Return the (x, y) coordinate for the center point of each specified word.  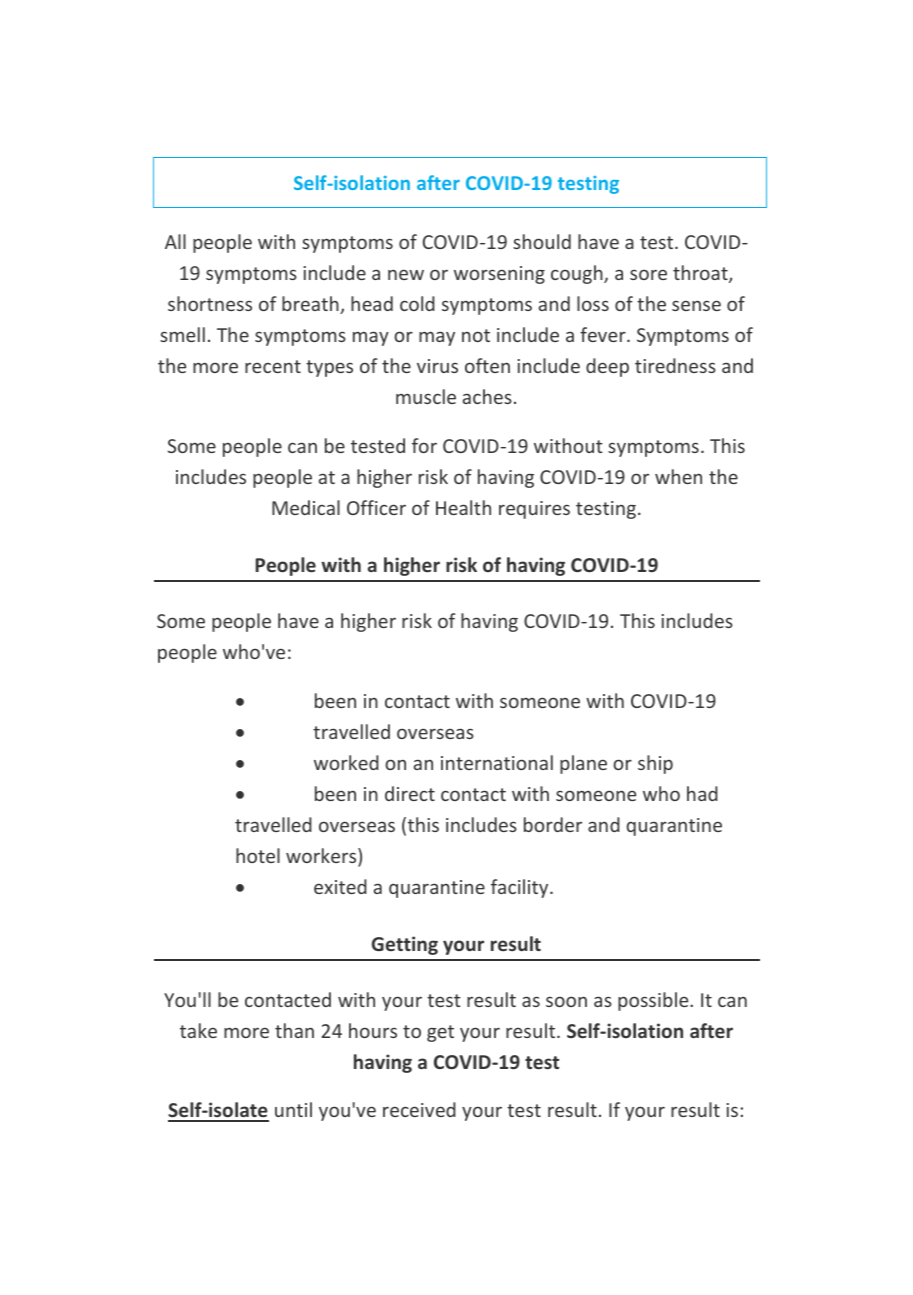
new (406, 275)
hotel (258, 855)
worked (346, 762)
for (424, 445)
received (419, 1109)
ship (655, 764)
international (497, 762)
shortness (210, 303)
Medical (306, 507)
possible (654, 1001)
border (553, 824)
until (293, 1109)
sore (648, 274)
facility (521, 888)
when (678, 476)
